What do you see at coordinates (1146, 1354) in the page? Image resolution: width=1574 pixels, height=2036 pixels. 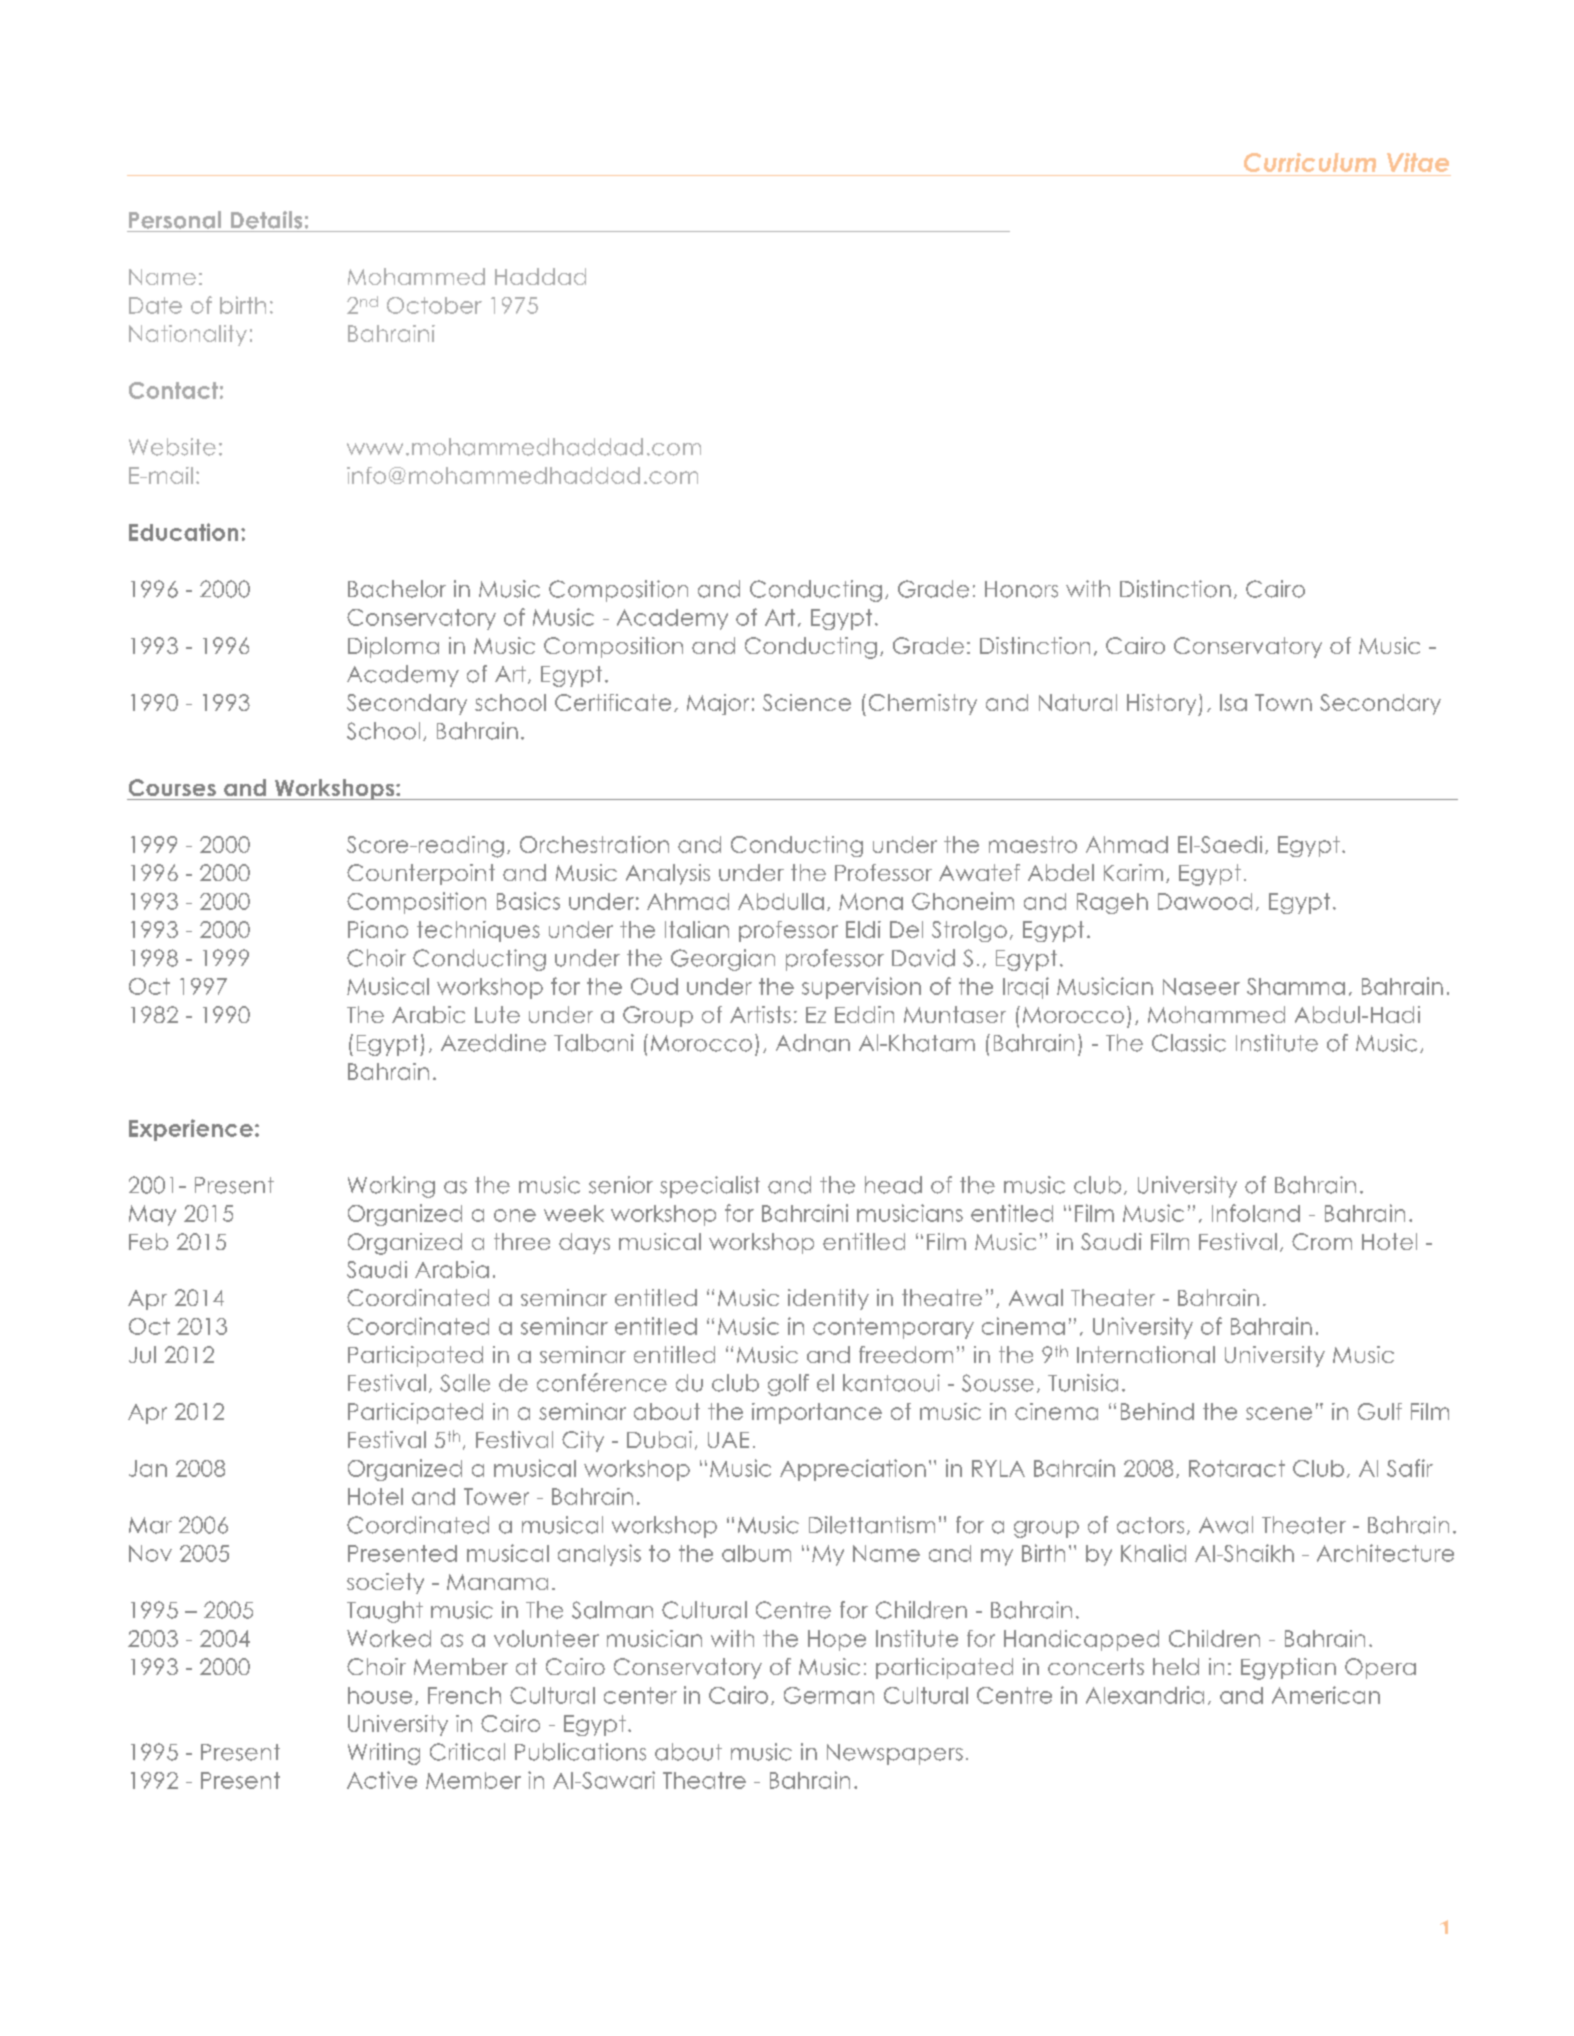 I see `International` at bounding box center [1146, 1354].
